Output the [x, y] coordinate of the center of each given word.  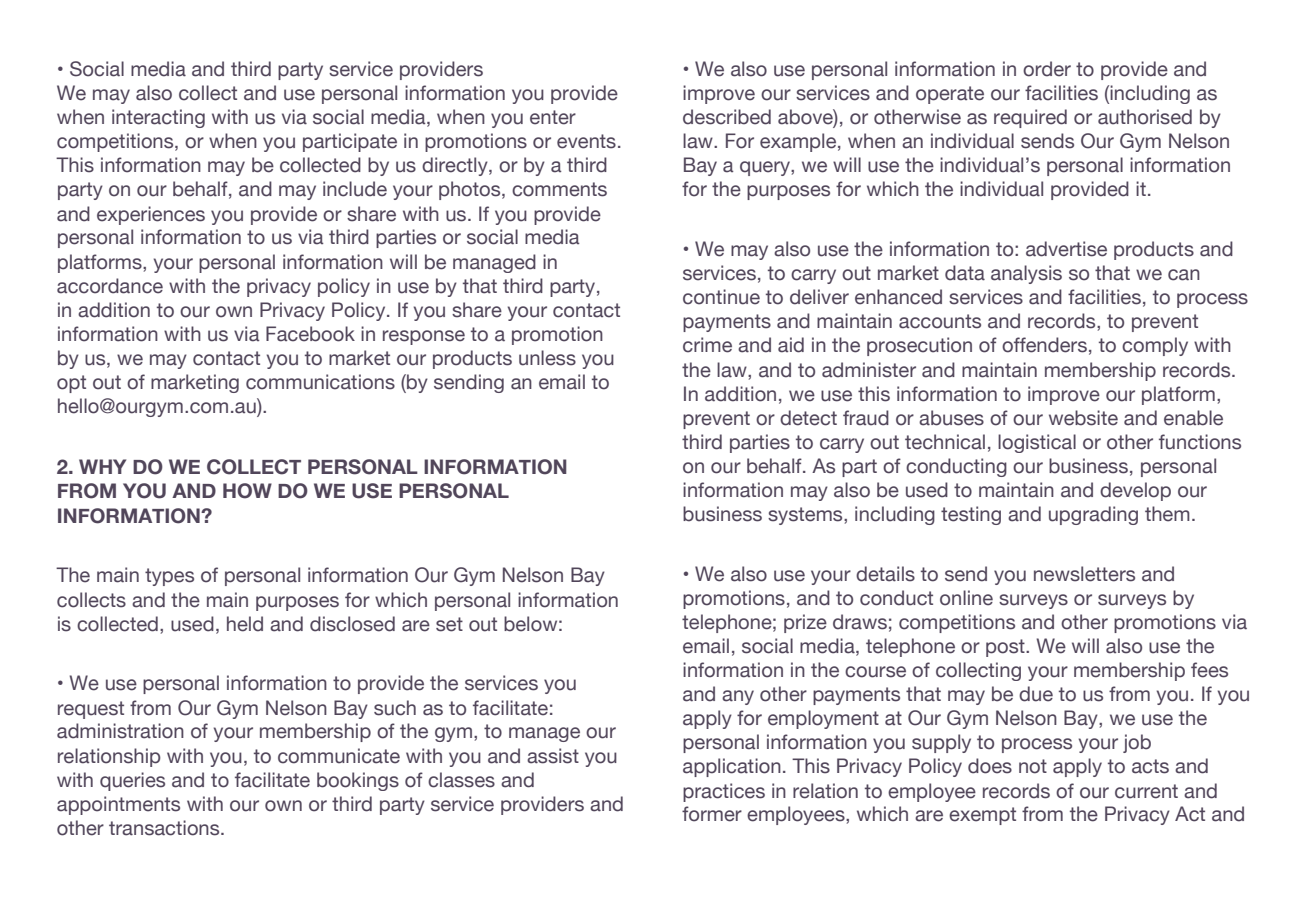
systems [806, 516]
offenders [1044, 345]
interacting [158, 118]
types [169, 577]
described [727, 117]
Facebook [310, 334]
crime [707, 345]
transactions [165, 828]
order [1047, 69]
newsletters [1084, 574]
